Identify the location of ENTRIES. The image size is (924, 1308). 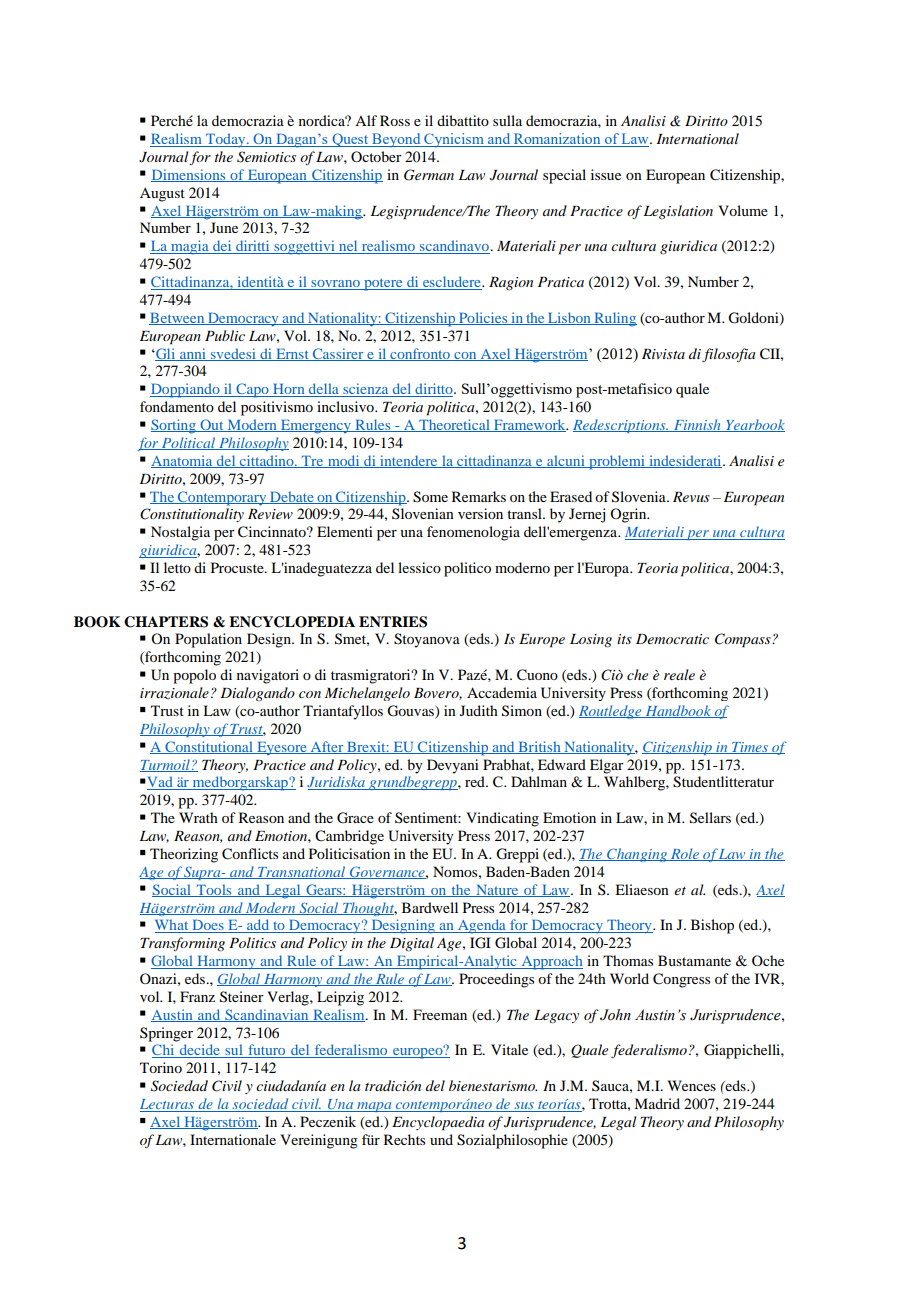
(393, 622).
